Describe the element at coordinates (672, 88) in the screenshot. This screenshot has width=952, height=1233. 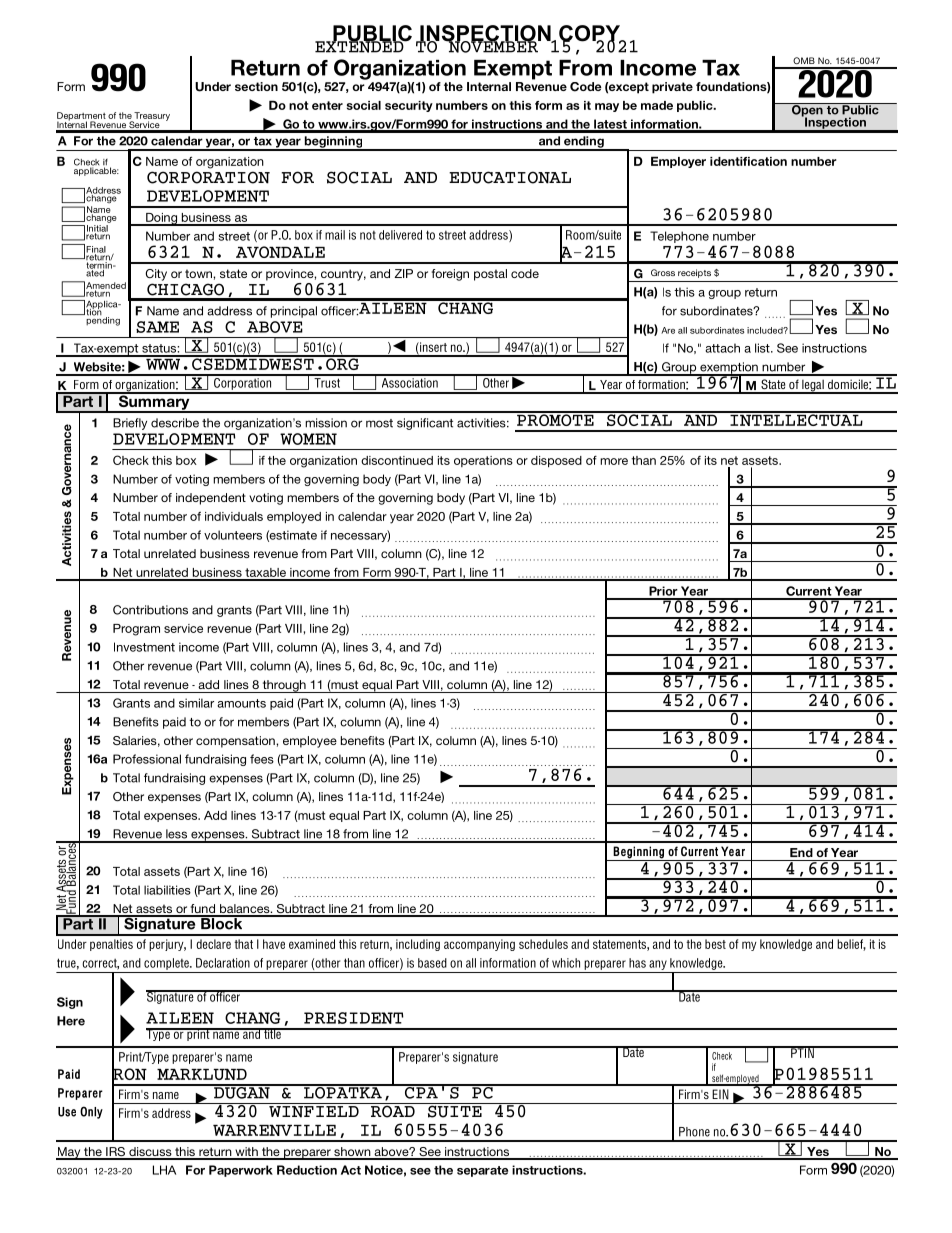
I see `private` at that location.
